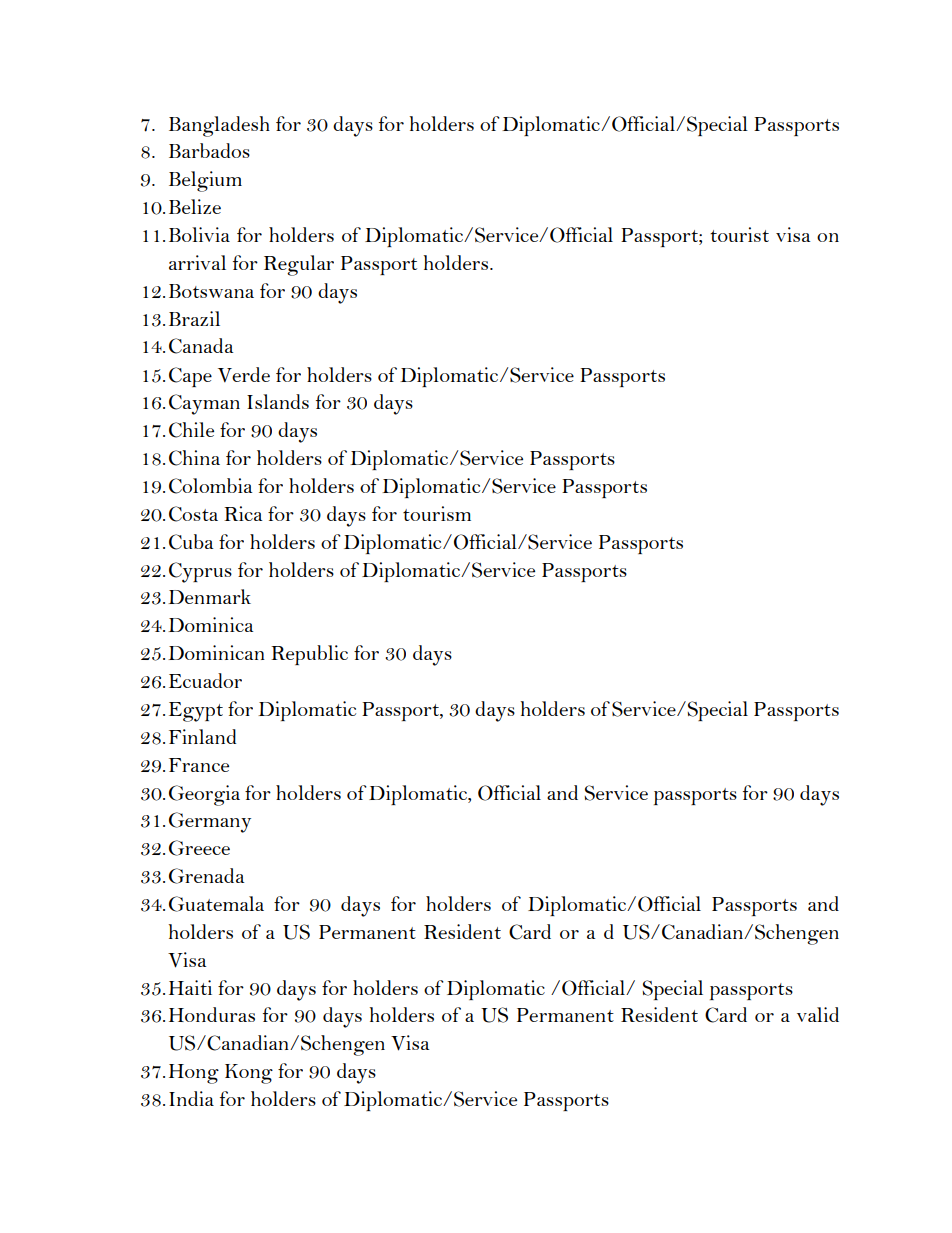  I want to click on Barbados, so click(209, 150).
